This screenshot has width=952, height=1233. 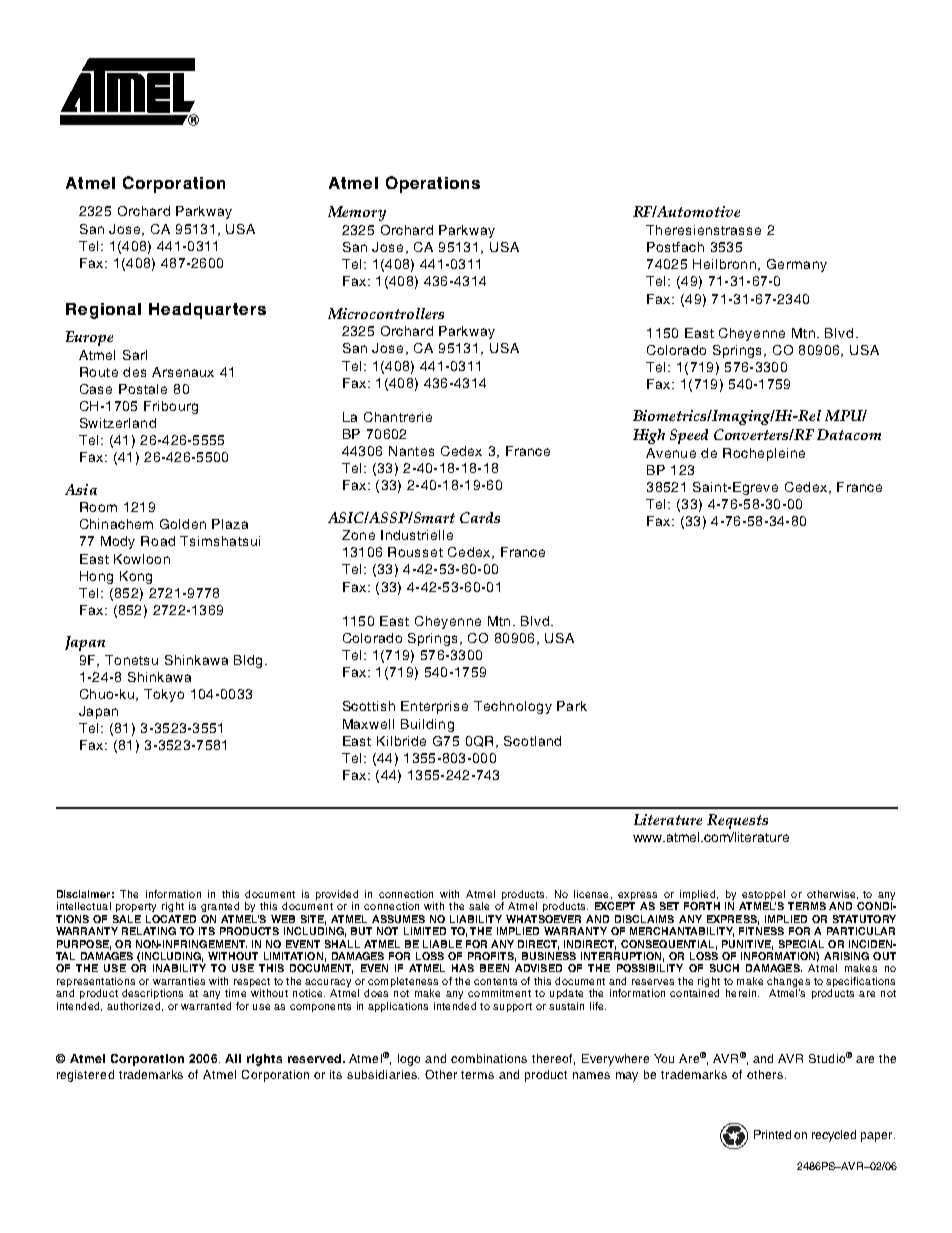 What do you see at coordinates (207, 311) in the screenshot?
I see `Headquarters` at bounding box center [207, 311].
